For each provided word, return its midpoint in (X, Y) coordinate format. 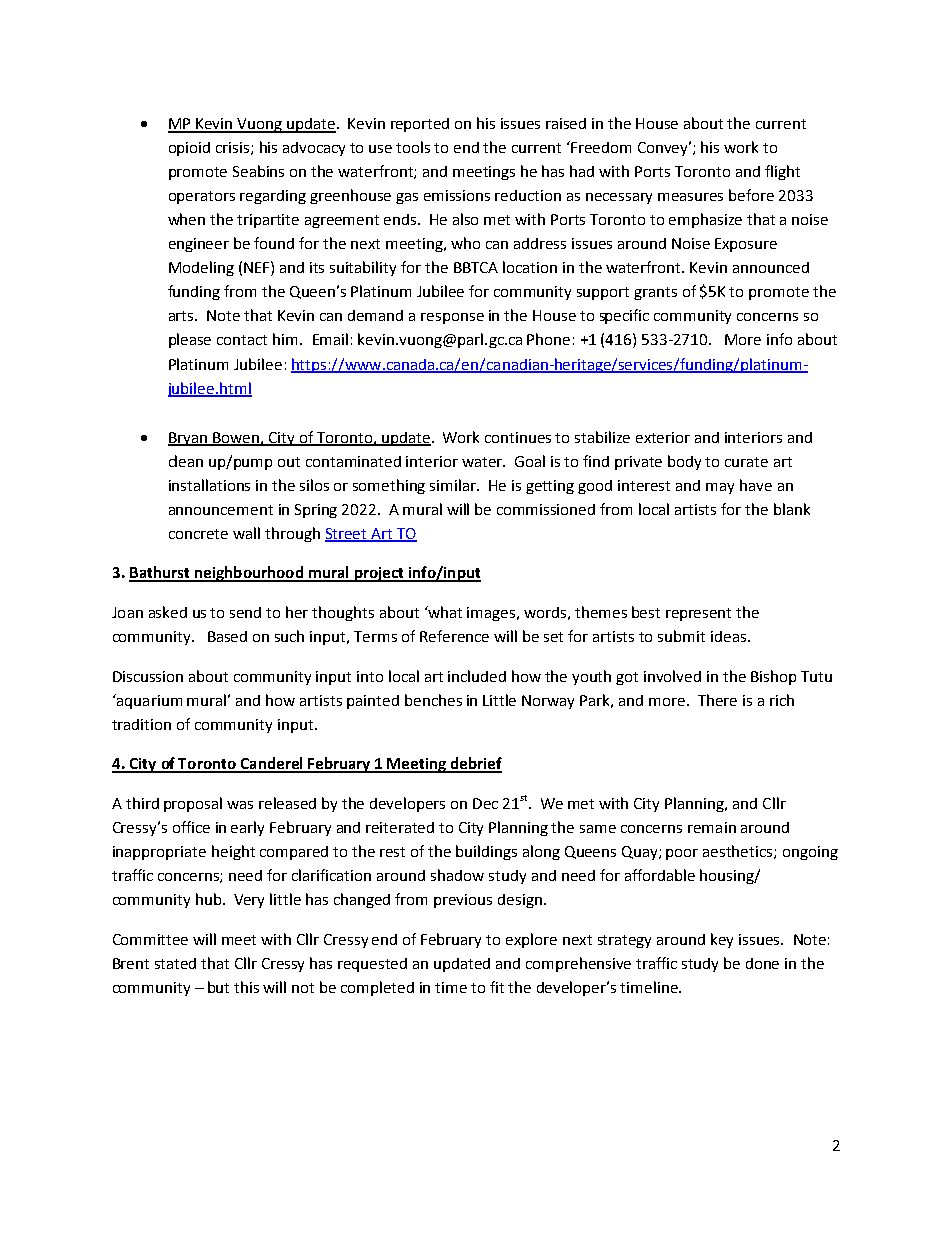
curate (746, 462)
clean (186, 461)
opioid (189, 149)
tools (413, 147)
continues (518, 437)
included (477, 676)
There (717, 700)
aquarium (148, 701)
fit (497, 987)
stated (175, 963)
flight (782, 172)
